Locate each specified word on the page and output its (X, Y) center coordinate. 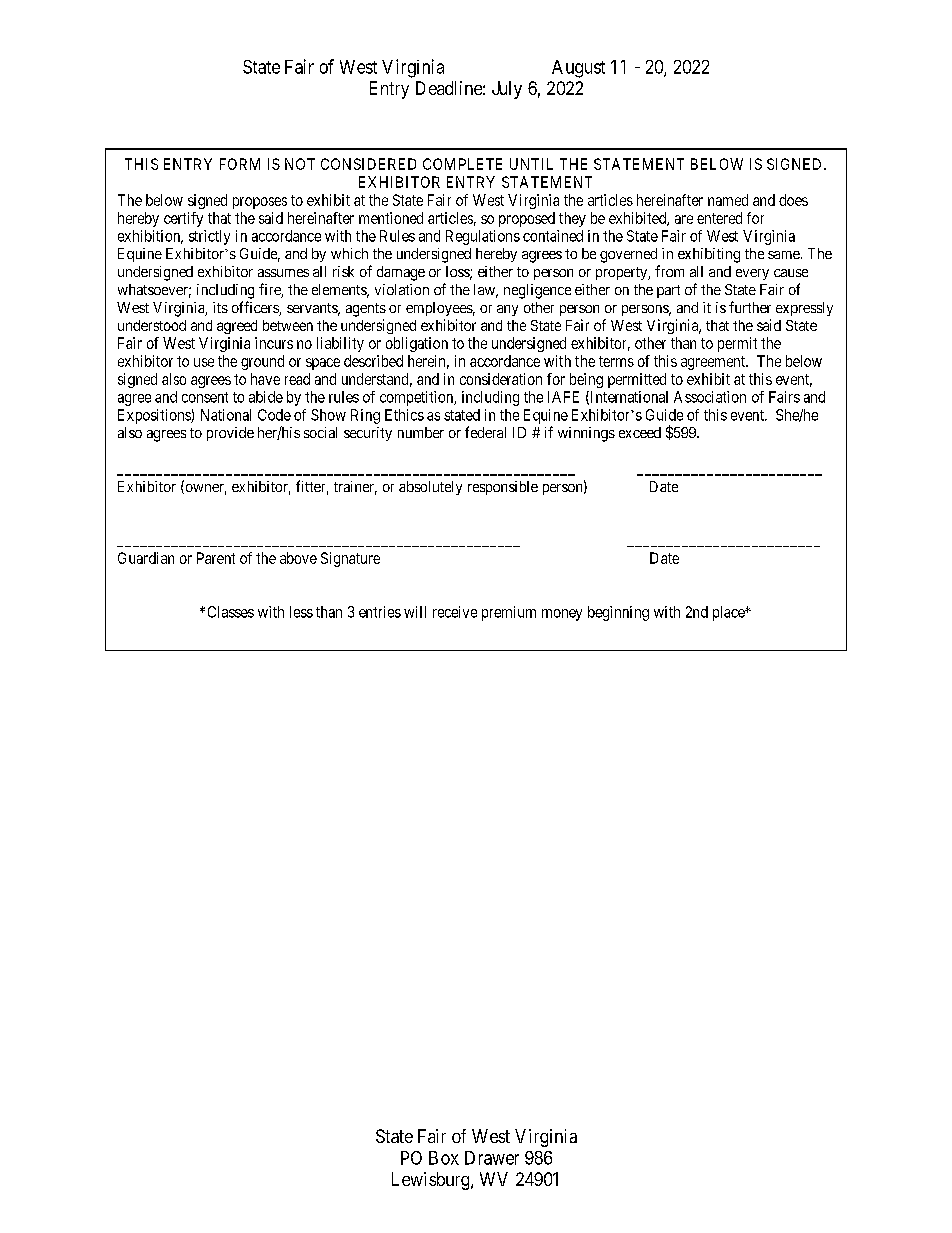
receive (455, 612)
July (507, 90)
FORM (240, 164)
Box (444, 1158)
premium (509, 613)
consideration (501, 379)
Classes (231, 612)
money (562, 615)
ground (262, 362)
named (728, 200)
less (301, 612)
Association (710, 397)
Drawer (492, 1158)
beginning (618, 613)
